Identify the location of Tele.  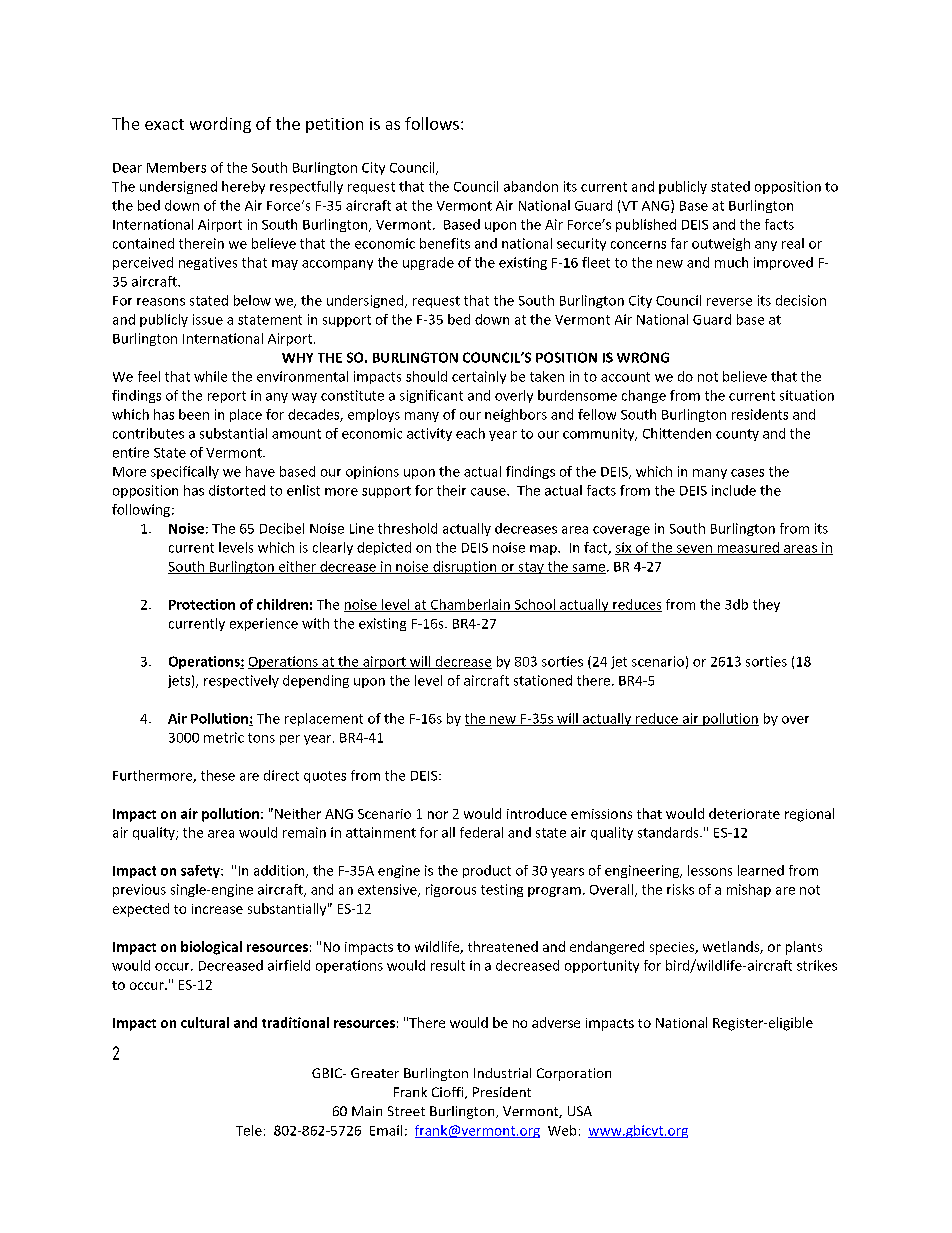
(249, 1130).
